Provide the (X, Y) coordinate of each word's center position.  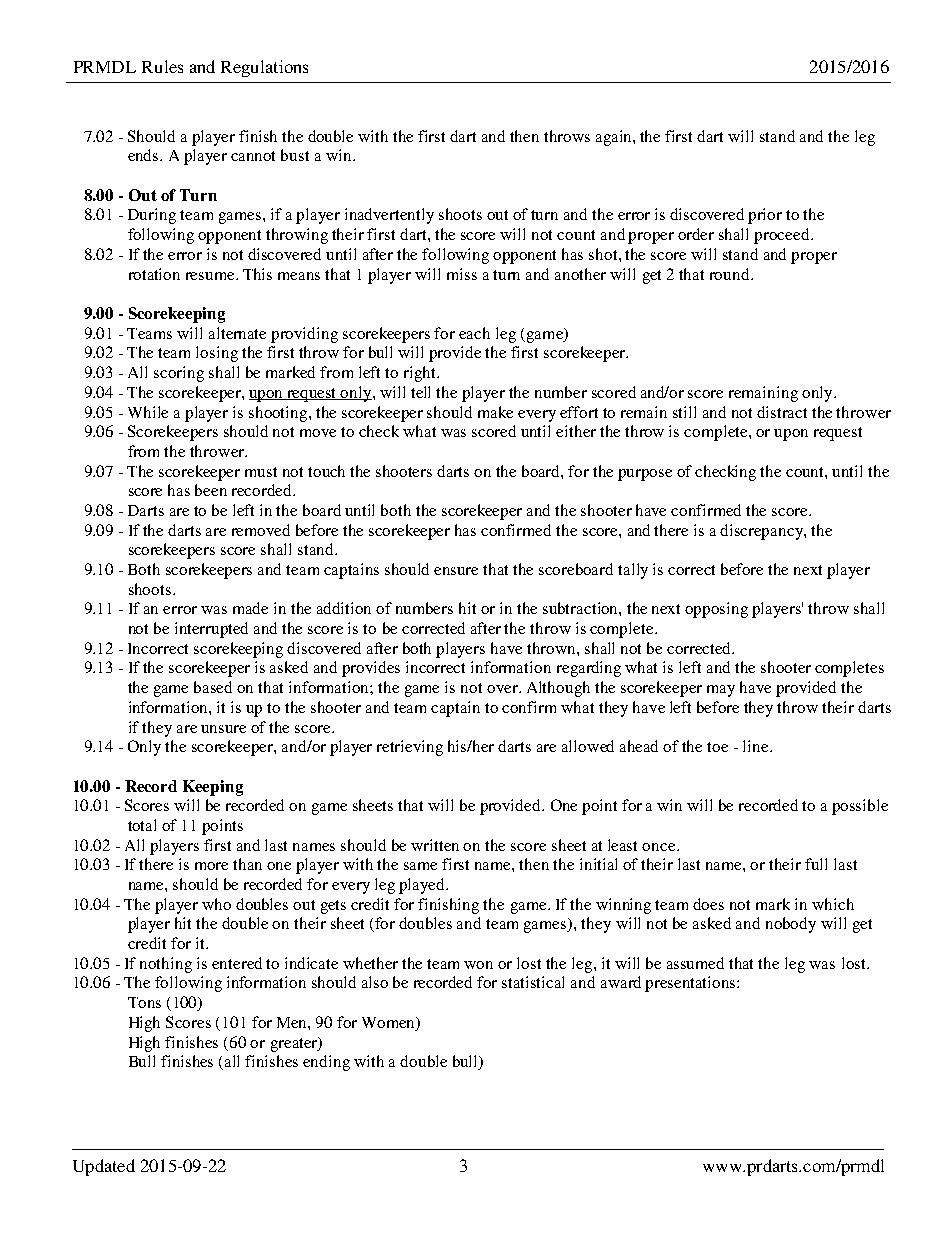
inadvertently (389, 216)
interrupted (211, 630)
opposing (716, 610)
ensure (456, 571)
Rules (162, 66)
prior (765, 216)
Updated (104, 1167)
